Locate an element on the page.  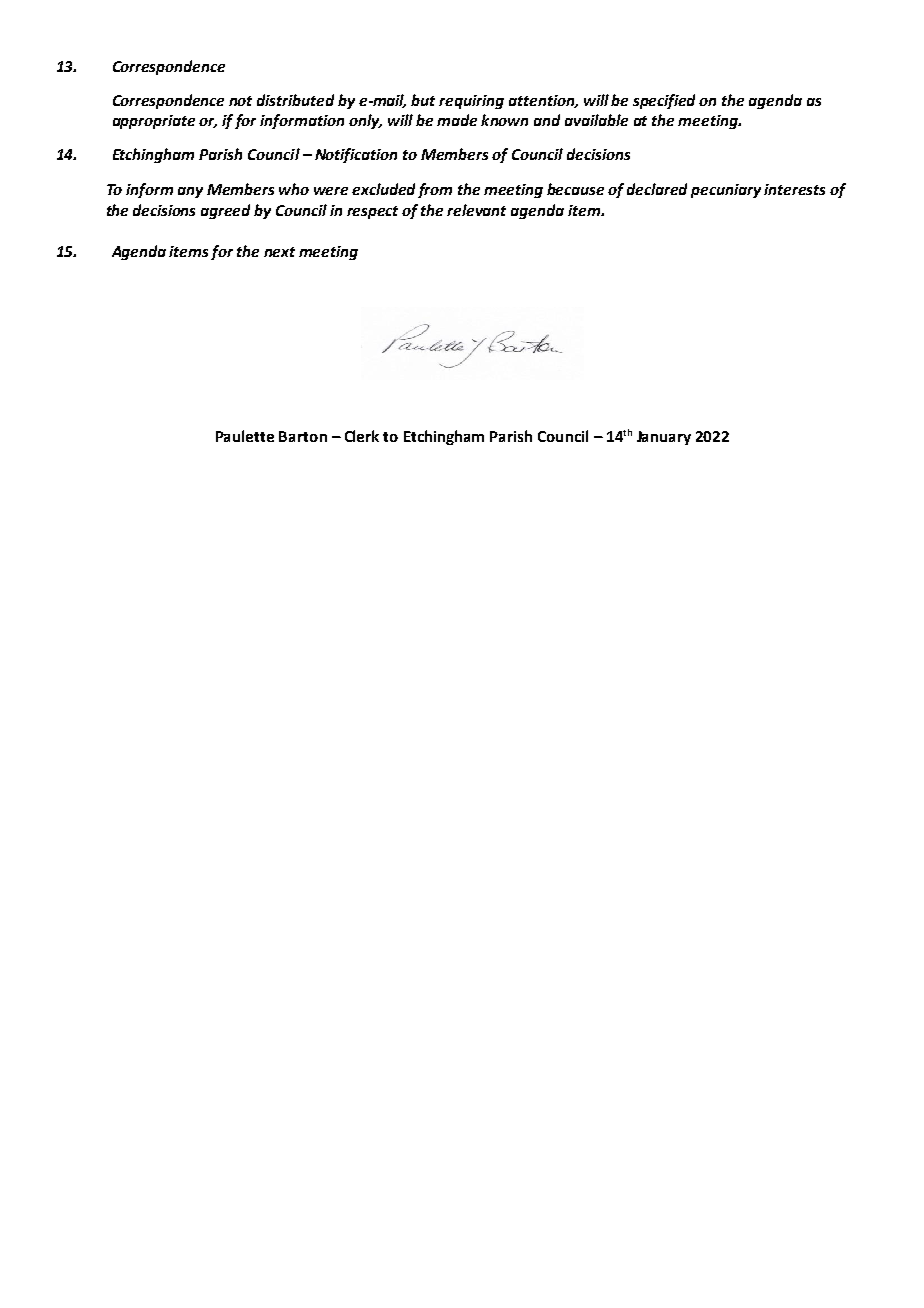
declared is located at coordinates (657, 189).
